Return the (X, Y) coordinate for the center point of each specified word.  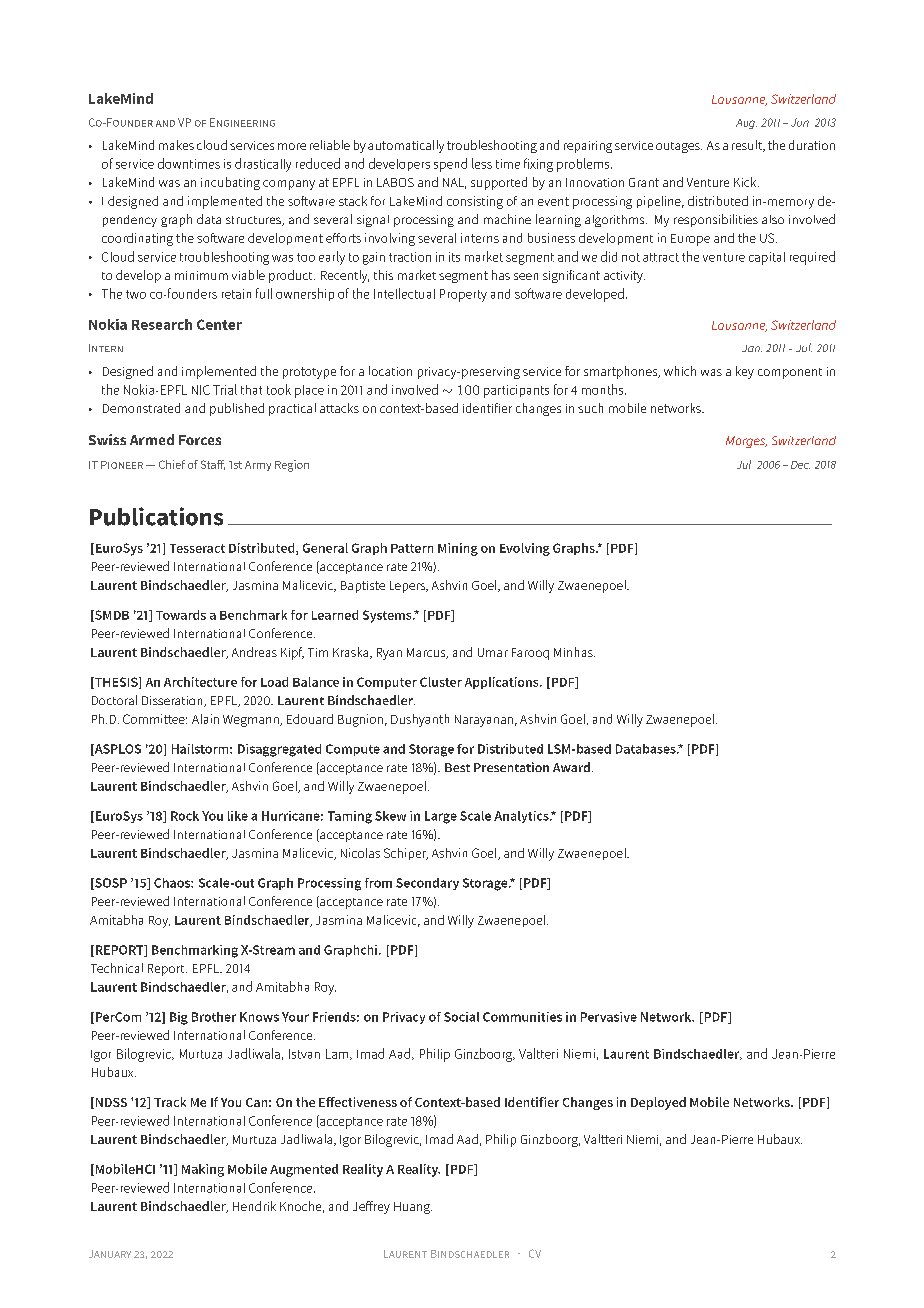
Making (203, 1170)
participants (516, 391)
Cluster (441, 682)
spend (450, 165)
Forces (200, 440)
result (748, 146)
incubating (230, 183)
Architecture (200, 682)
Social (461, 1017)
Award (571, 767)
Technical (117, 968)
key (745, 372)
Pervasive (609, 1017)
